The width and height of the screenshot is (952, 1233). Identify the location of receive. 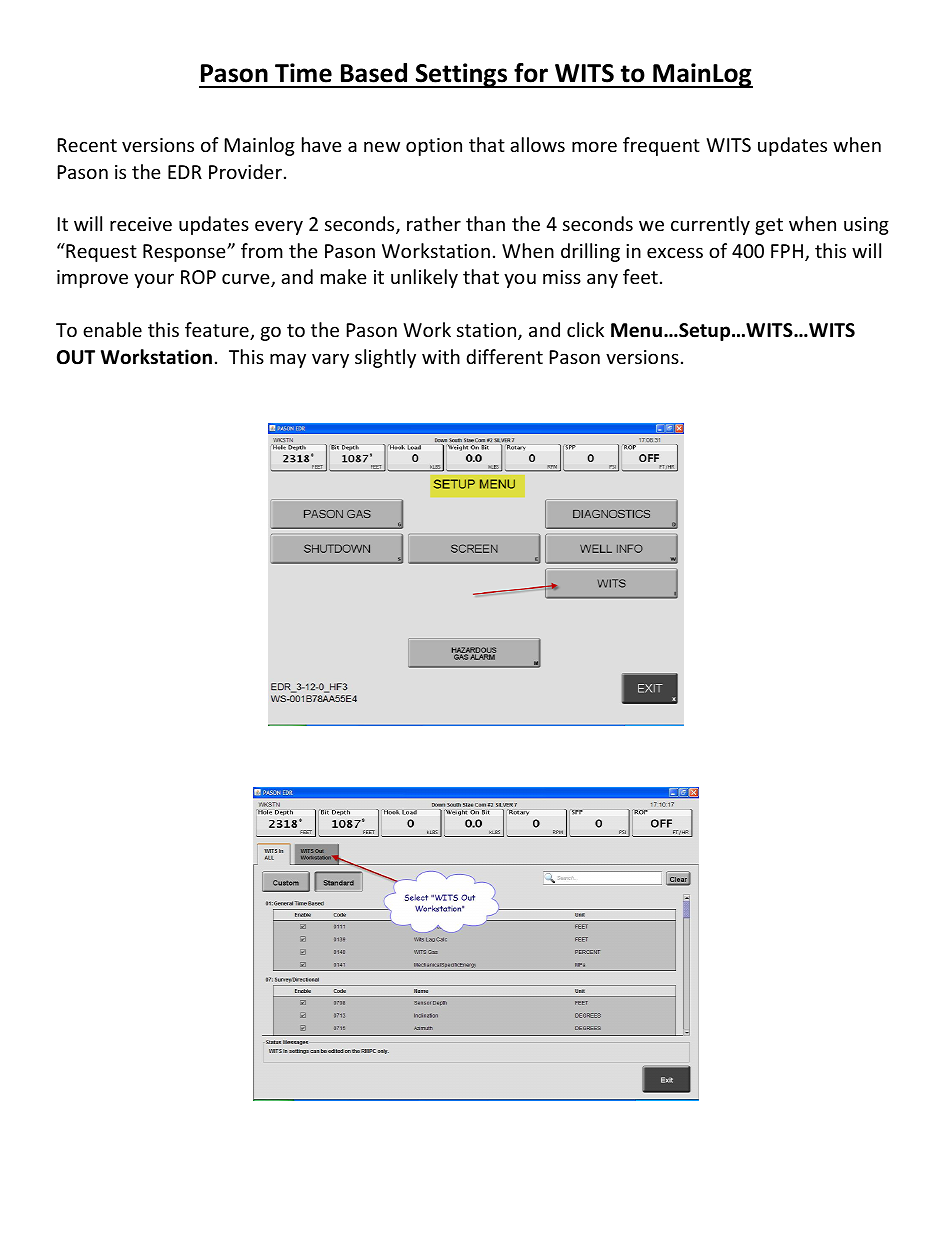
(141, 224).
